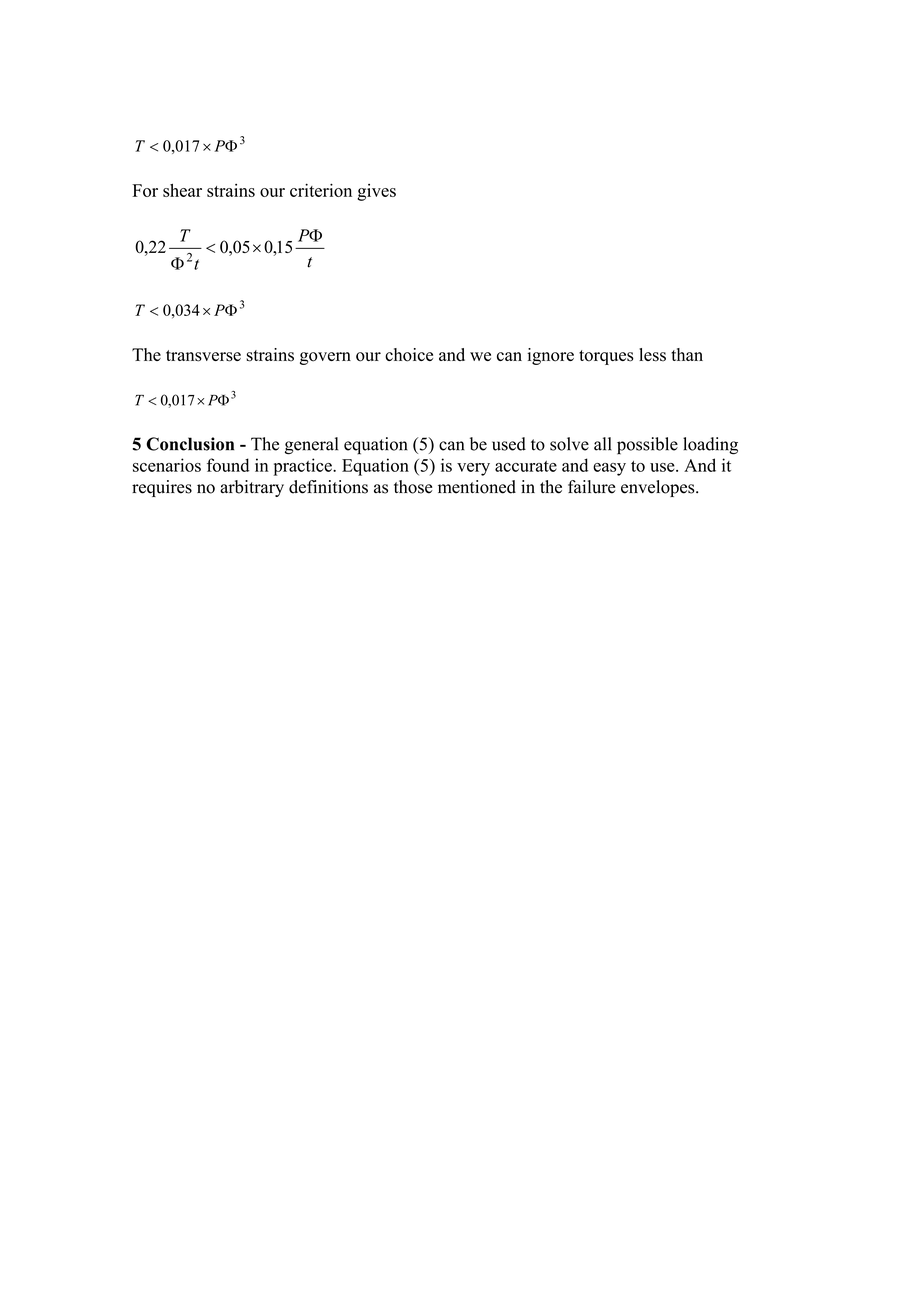 Image resolution: width=924 pixels, height=1308 pixels. What do you see at coordinates (376, 192) in the page?
I see `gives` at bounding box center [376, 192].
